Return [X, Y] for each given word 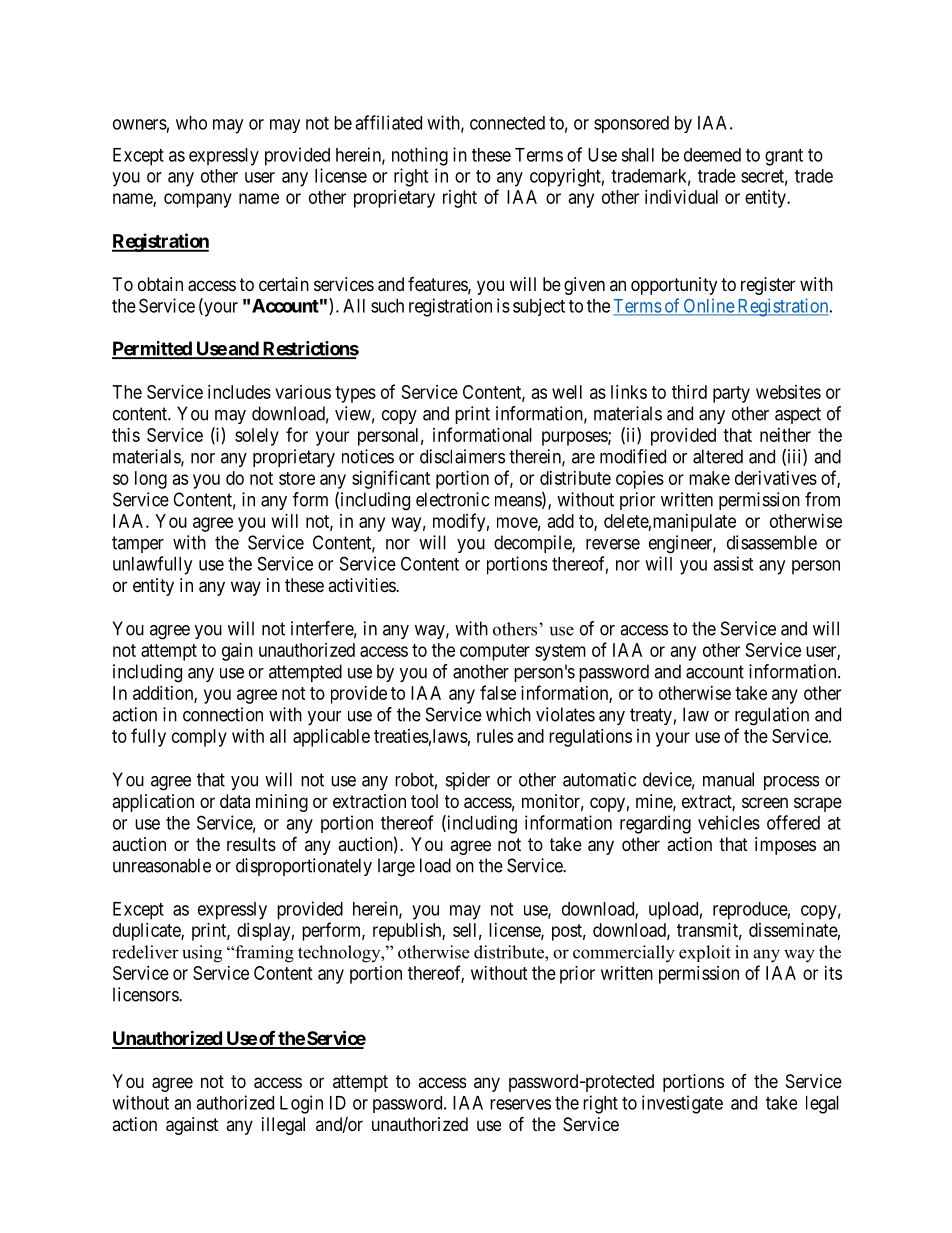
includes [239, 392]
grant [784, 157]
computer [495, 652]
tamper [138, 544]
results [251, 844]
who [191, 123]
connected [507, 123]
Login [301, 1104]
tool [424, 801]
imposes [785, 846]
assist [733, 563]
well [567, 392]
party [731, 394]
